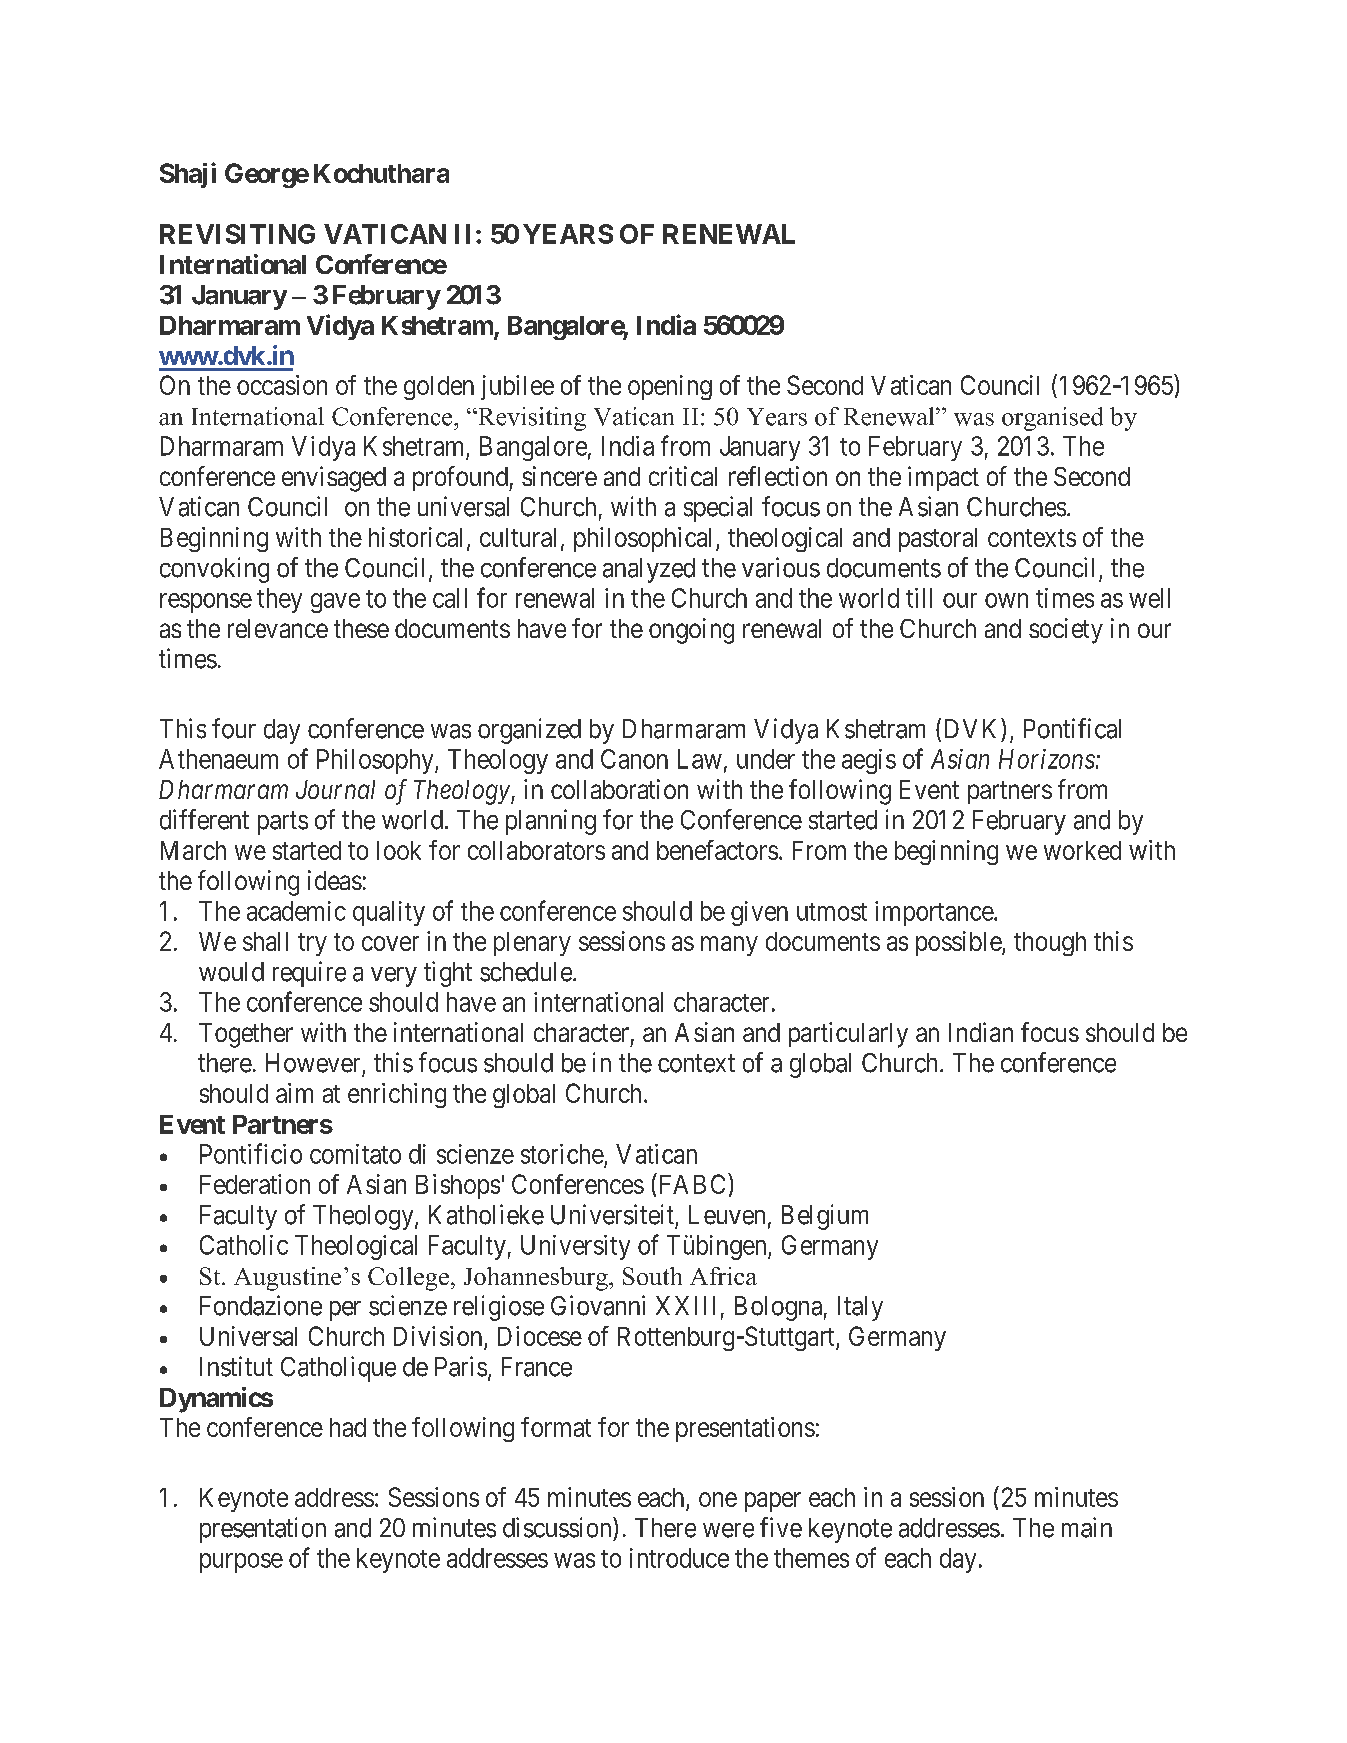 Image resolution: width=1347 pixels, height=1743 pixels. I want to click on require, so click(309, 974).
